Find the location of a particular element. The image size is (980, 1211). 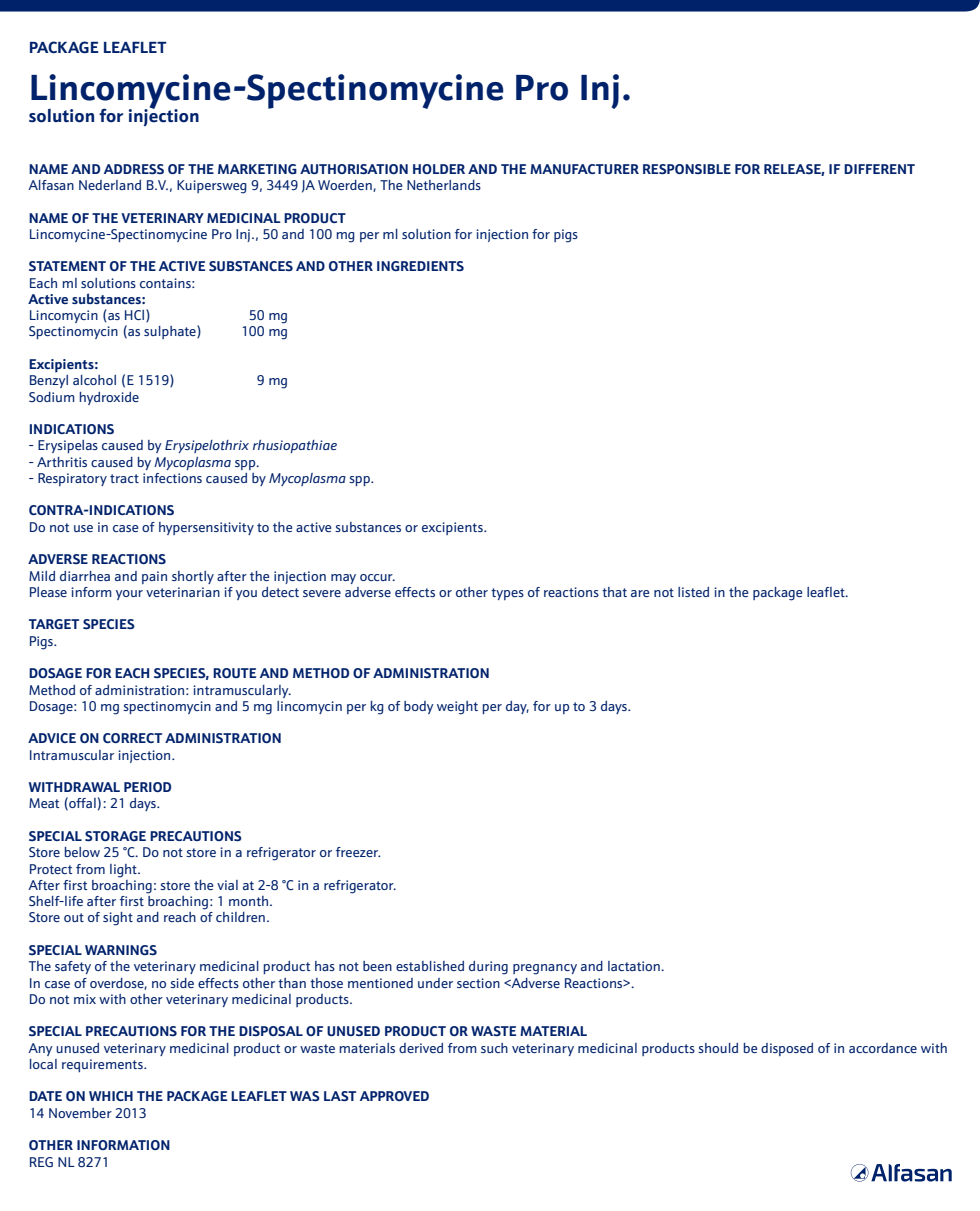

RESPONSIBLE is located at coordinates (687, 169).
